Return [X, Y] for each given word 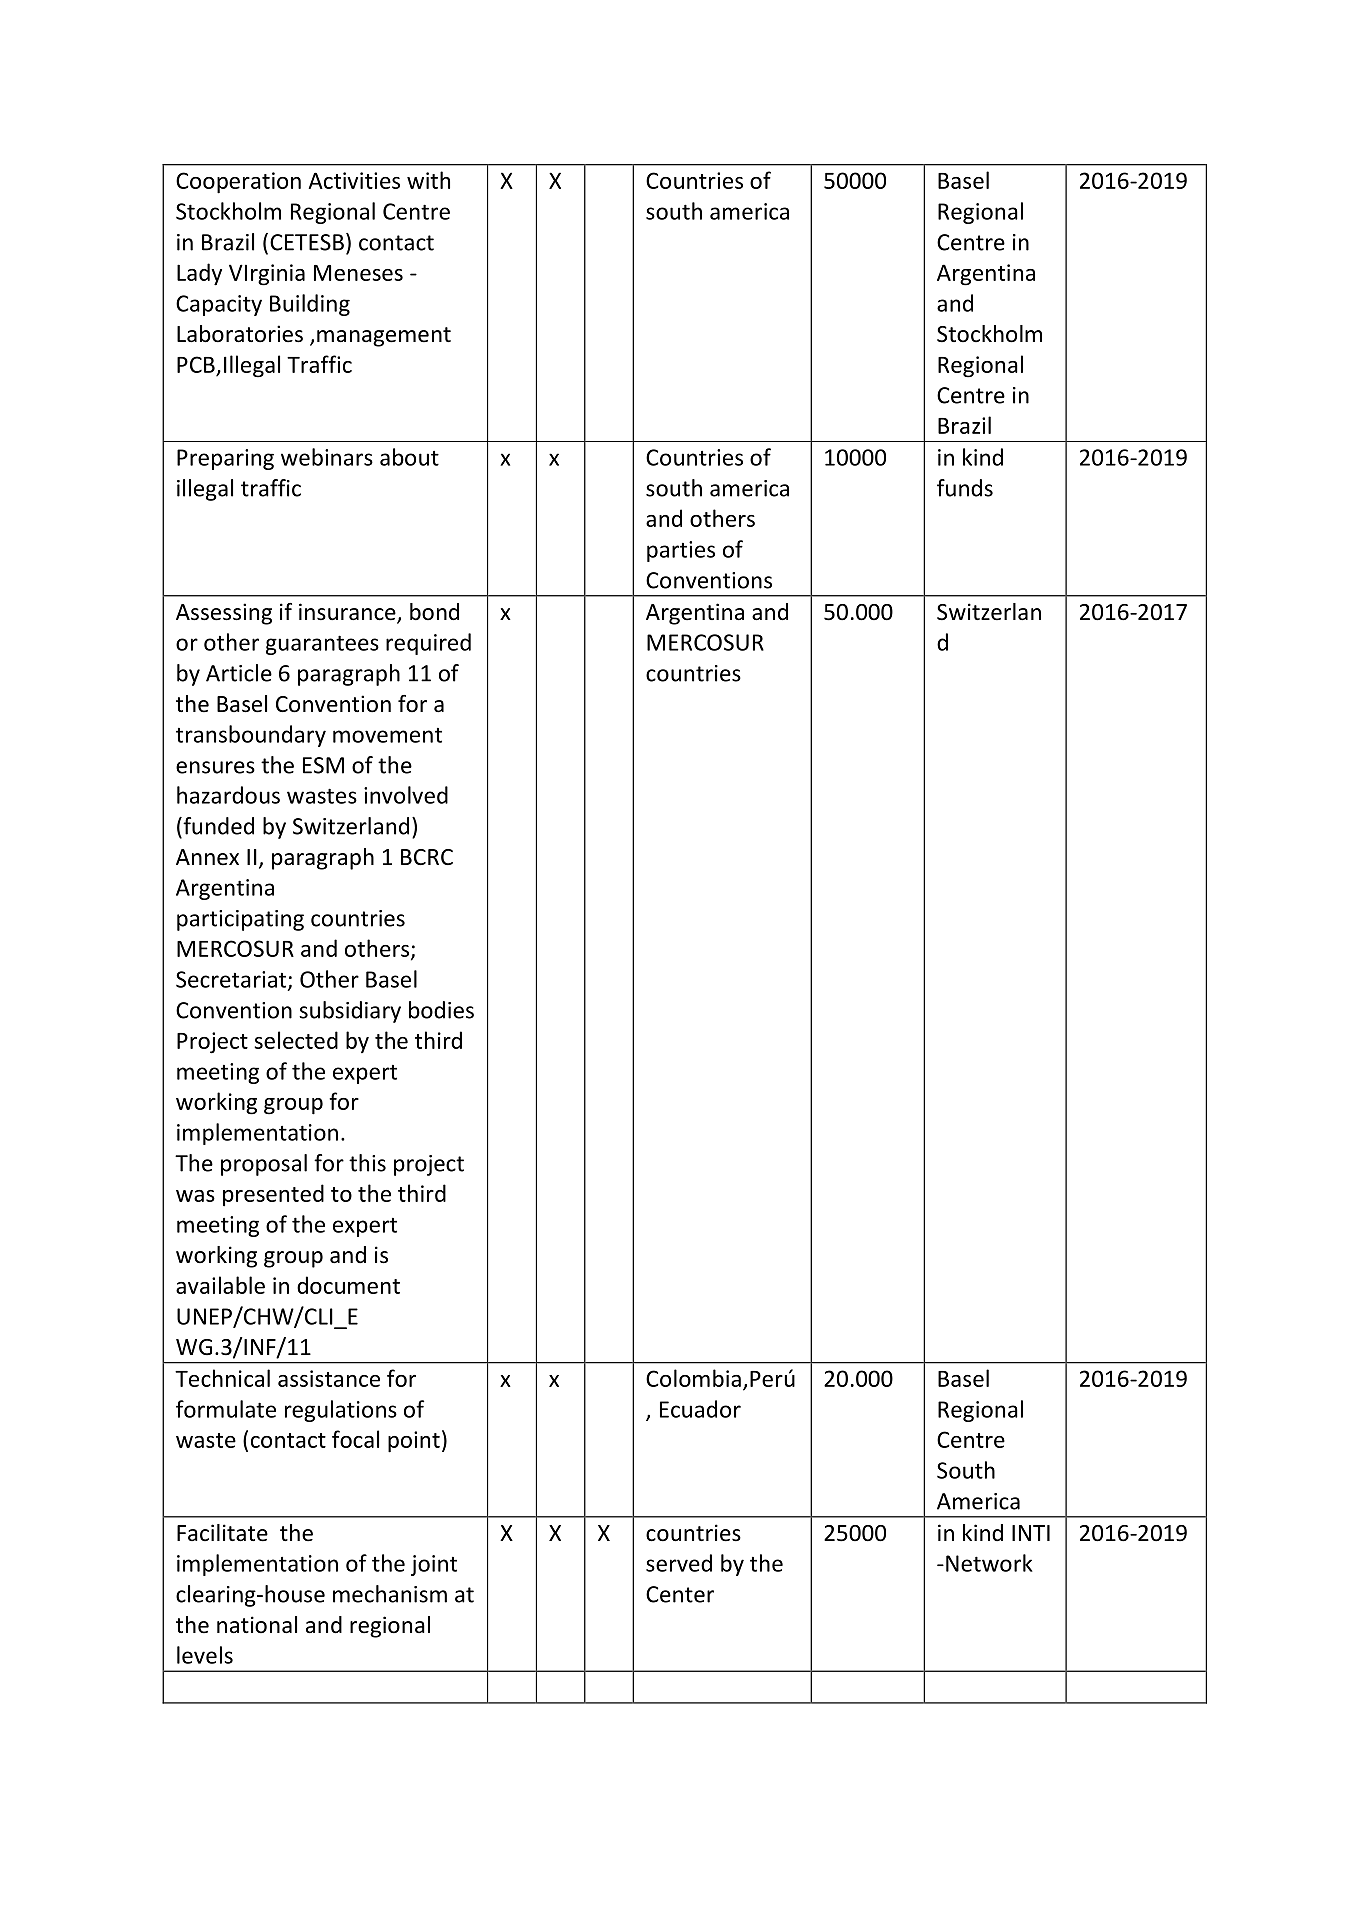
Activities [354, 180]
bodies [441, 1010]
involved [406, 795]
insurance [348, 613]
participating [240, 920]
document [348, 1285]
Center [680, 1594]
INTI [1031, 1533]
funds [965, 488]
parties [681, 551]
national [257, 1625]
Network [989, 1563]
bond [434, 612]
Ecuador [700, 1409]
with [428, 180]
